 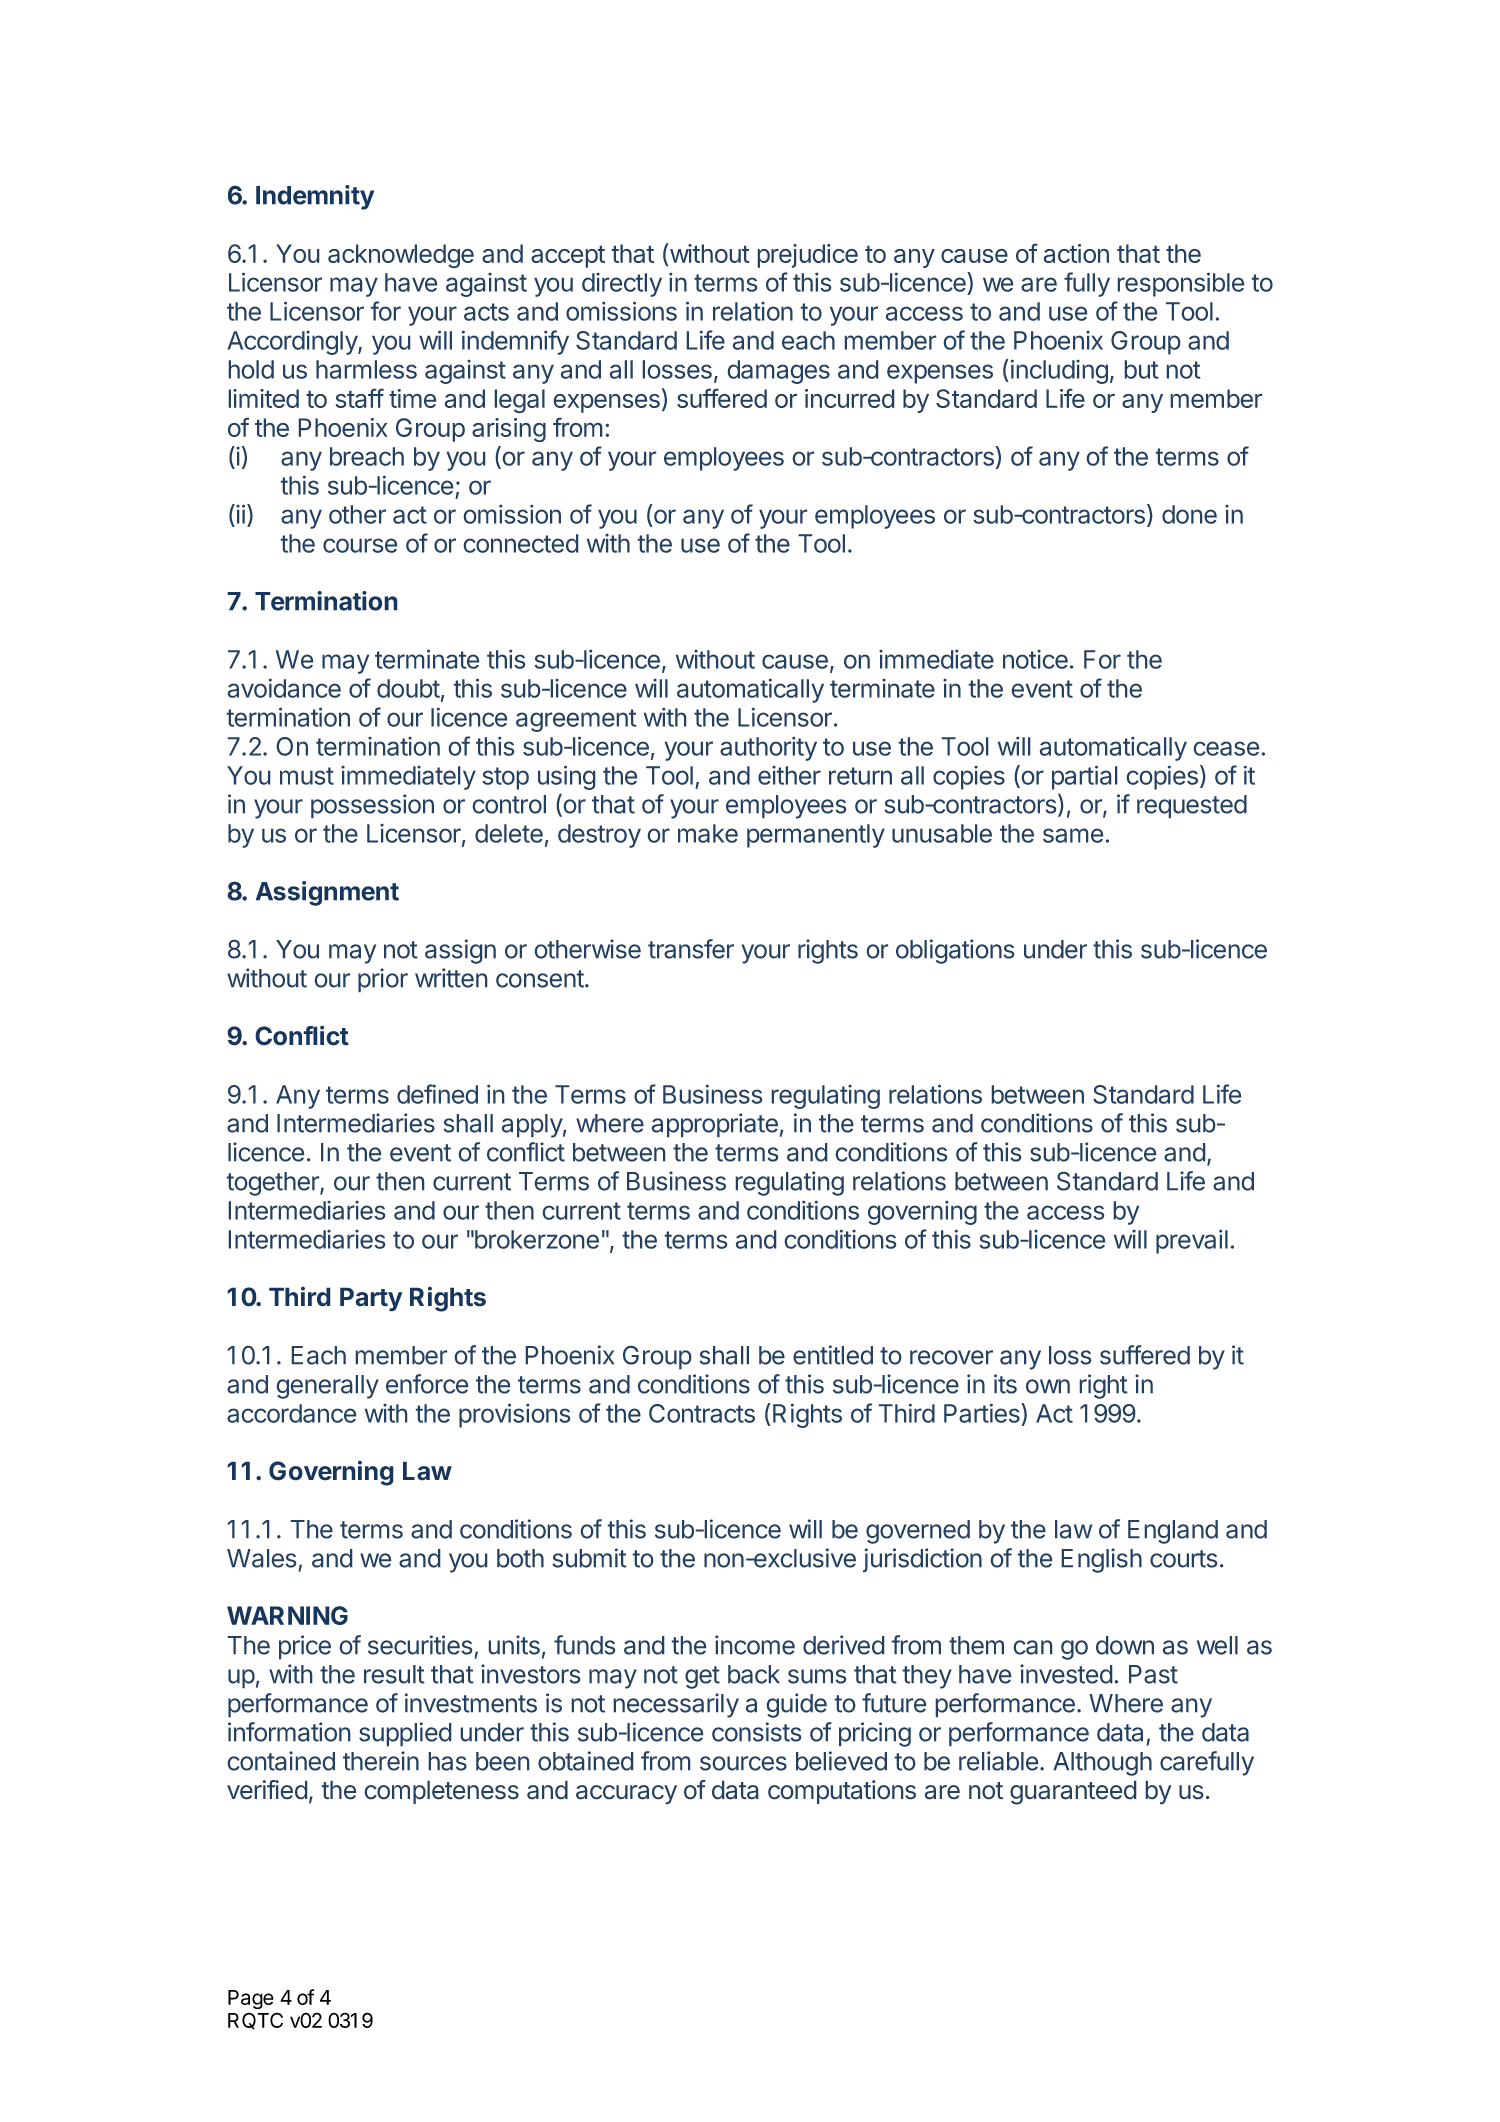 I want to click on doubt, so click(x=408, y=688).
